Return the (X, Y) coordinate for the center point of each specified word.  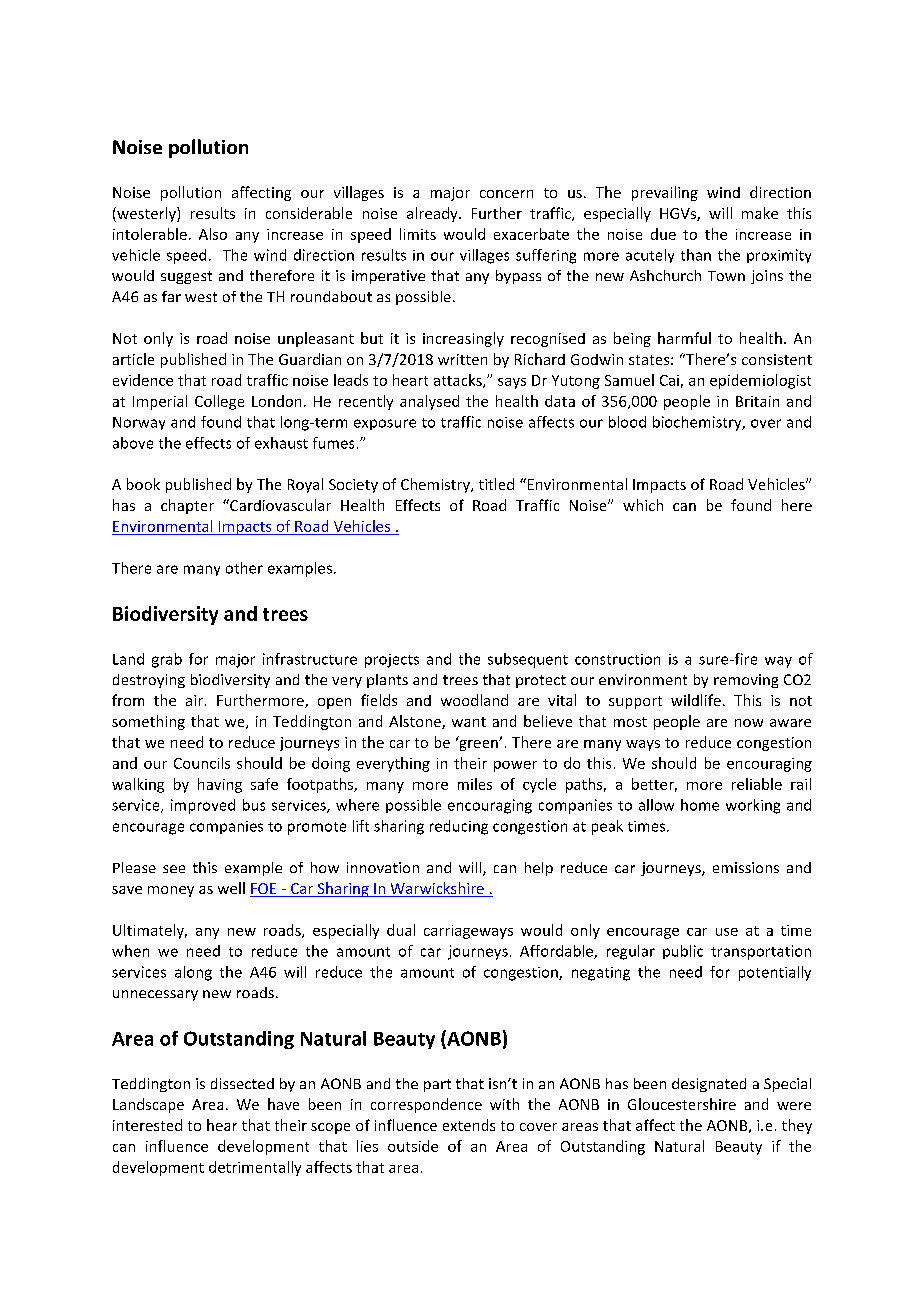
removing (746, 681)
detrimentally (255, 1168)
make (760, 213)
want (469, 722)
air (194, 700)
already (433, 214)
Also (213, 234)
